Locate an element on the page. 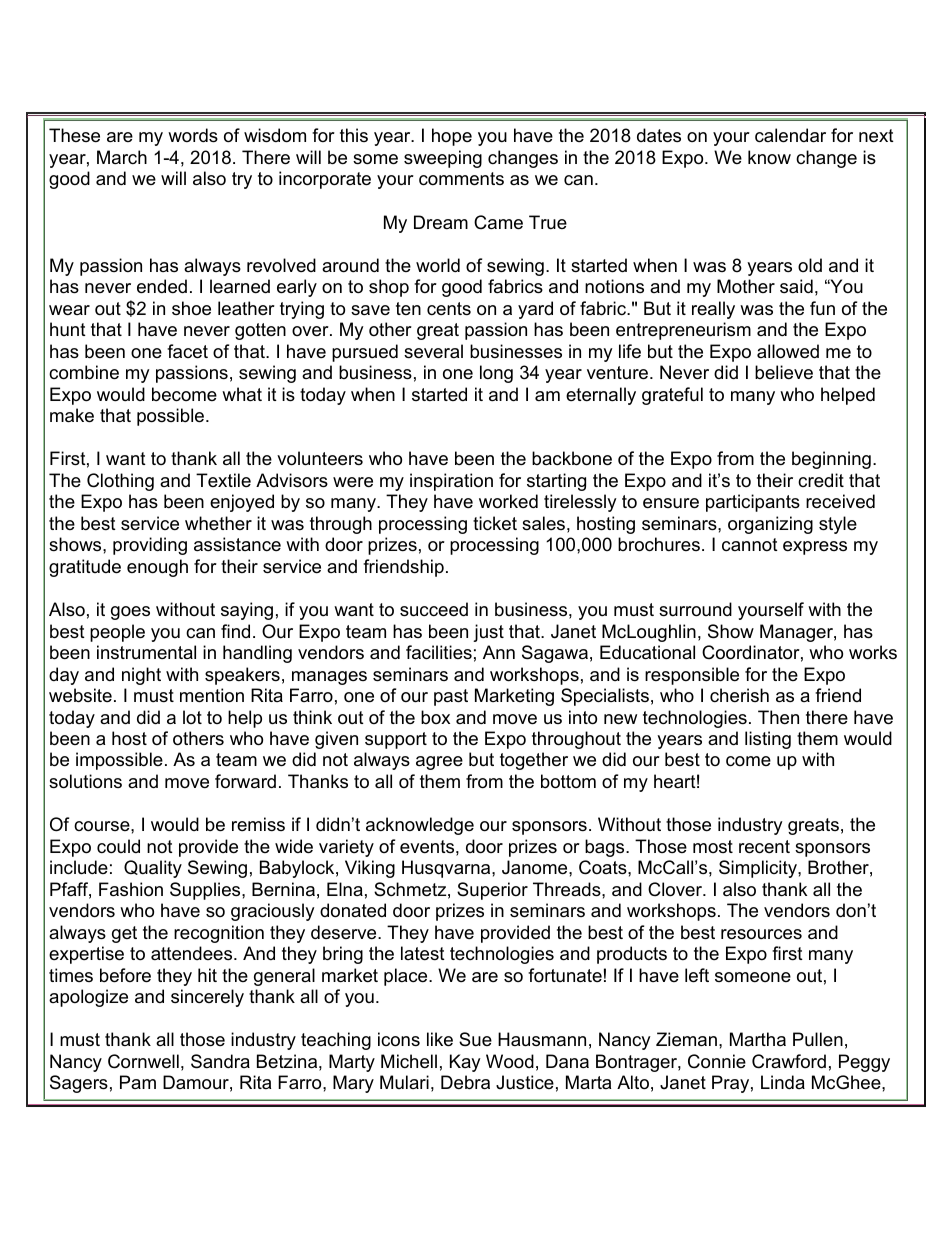  Kay is located at coordinates (465, 1063).
